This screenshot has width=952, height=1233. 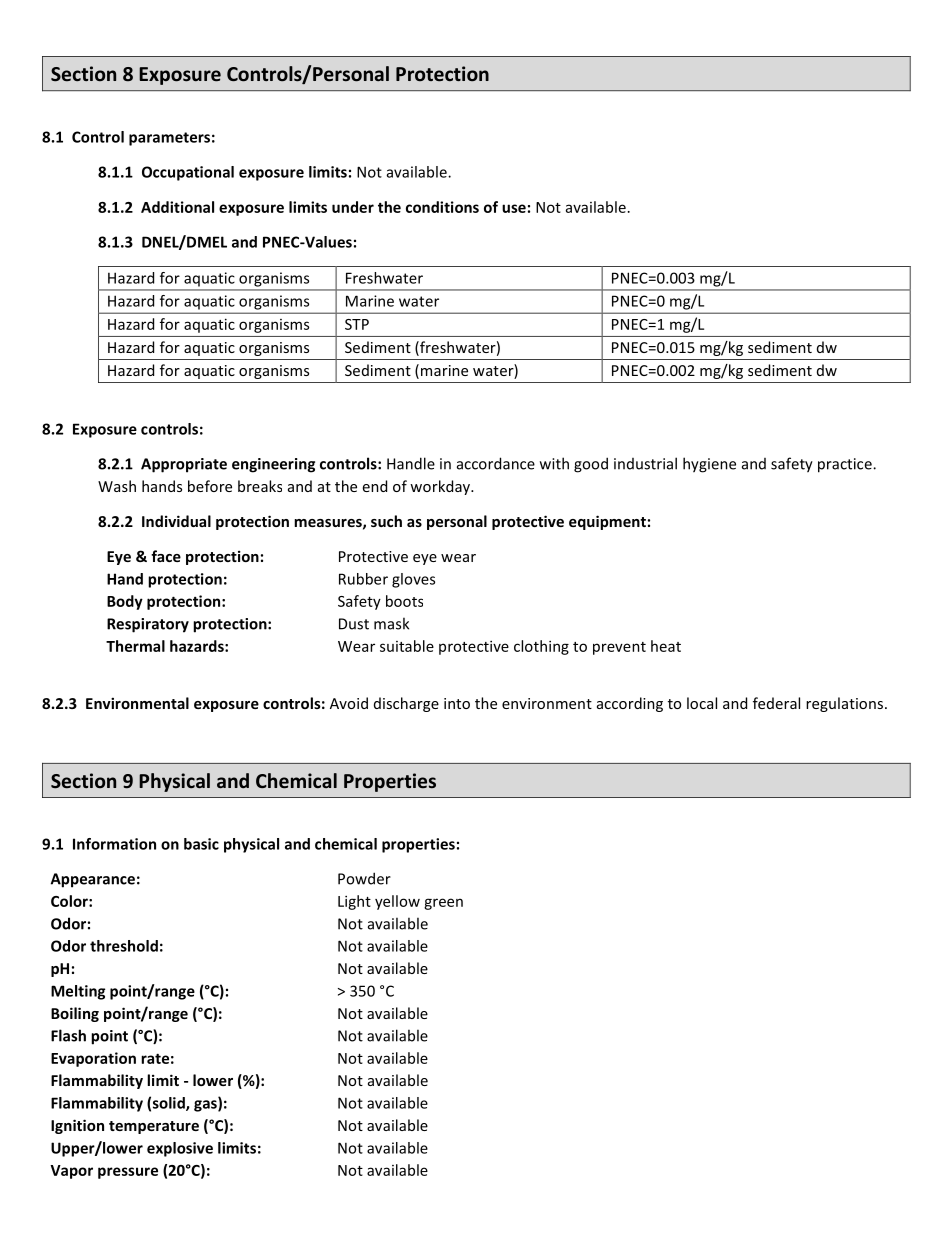 What do you see at coordinates (457, 703) in the screenshot?
I see `into` at bounding box center [457, 703].
